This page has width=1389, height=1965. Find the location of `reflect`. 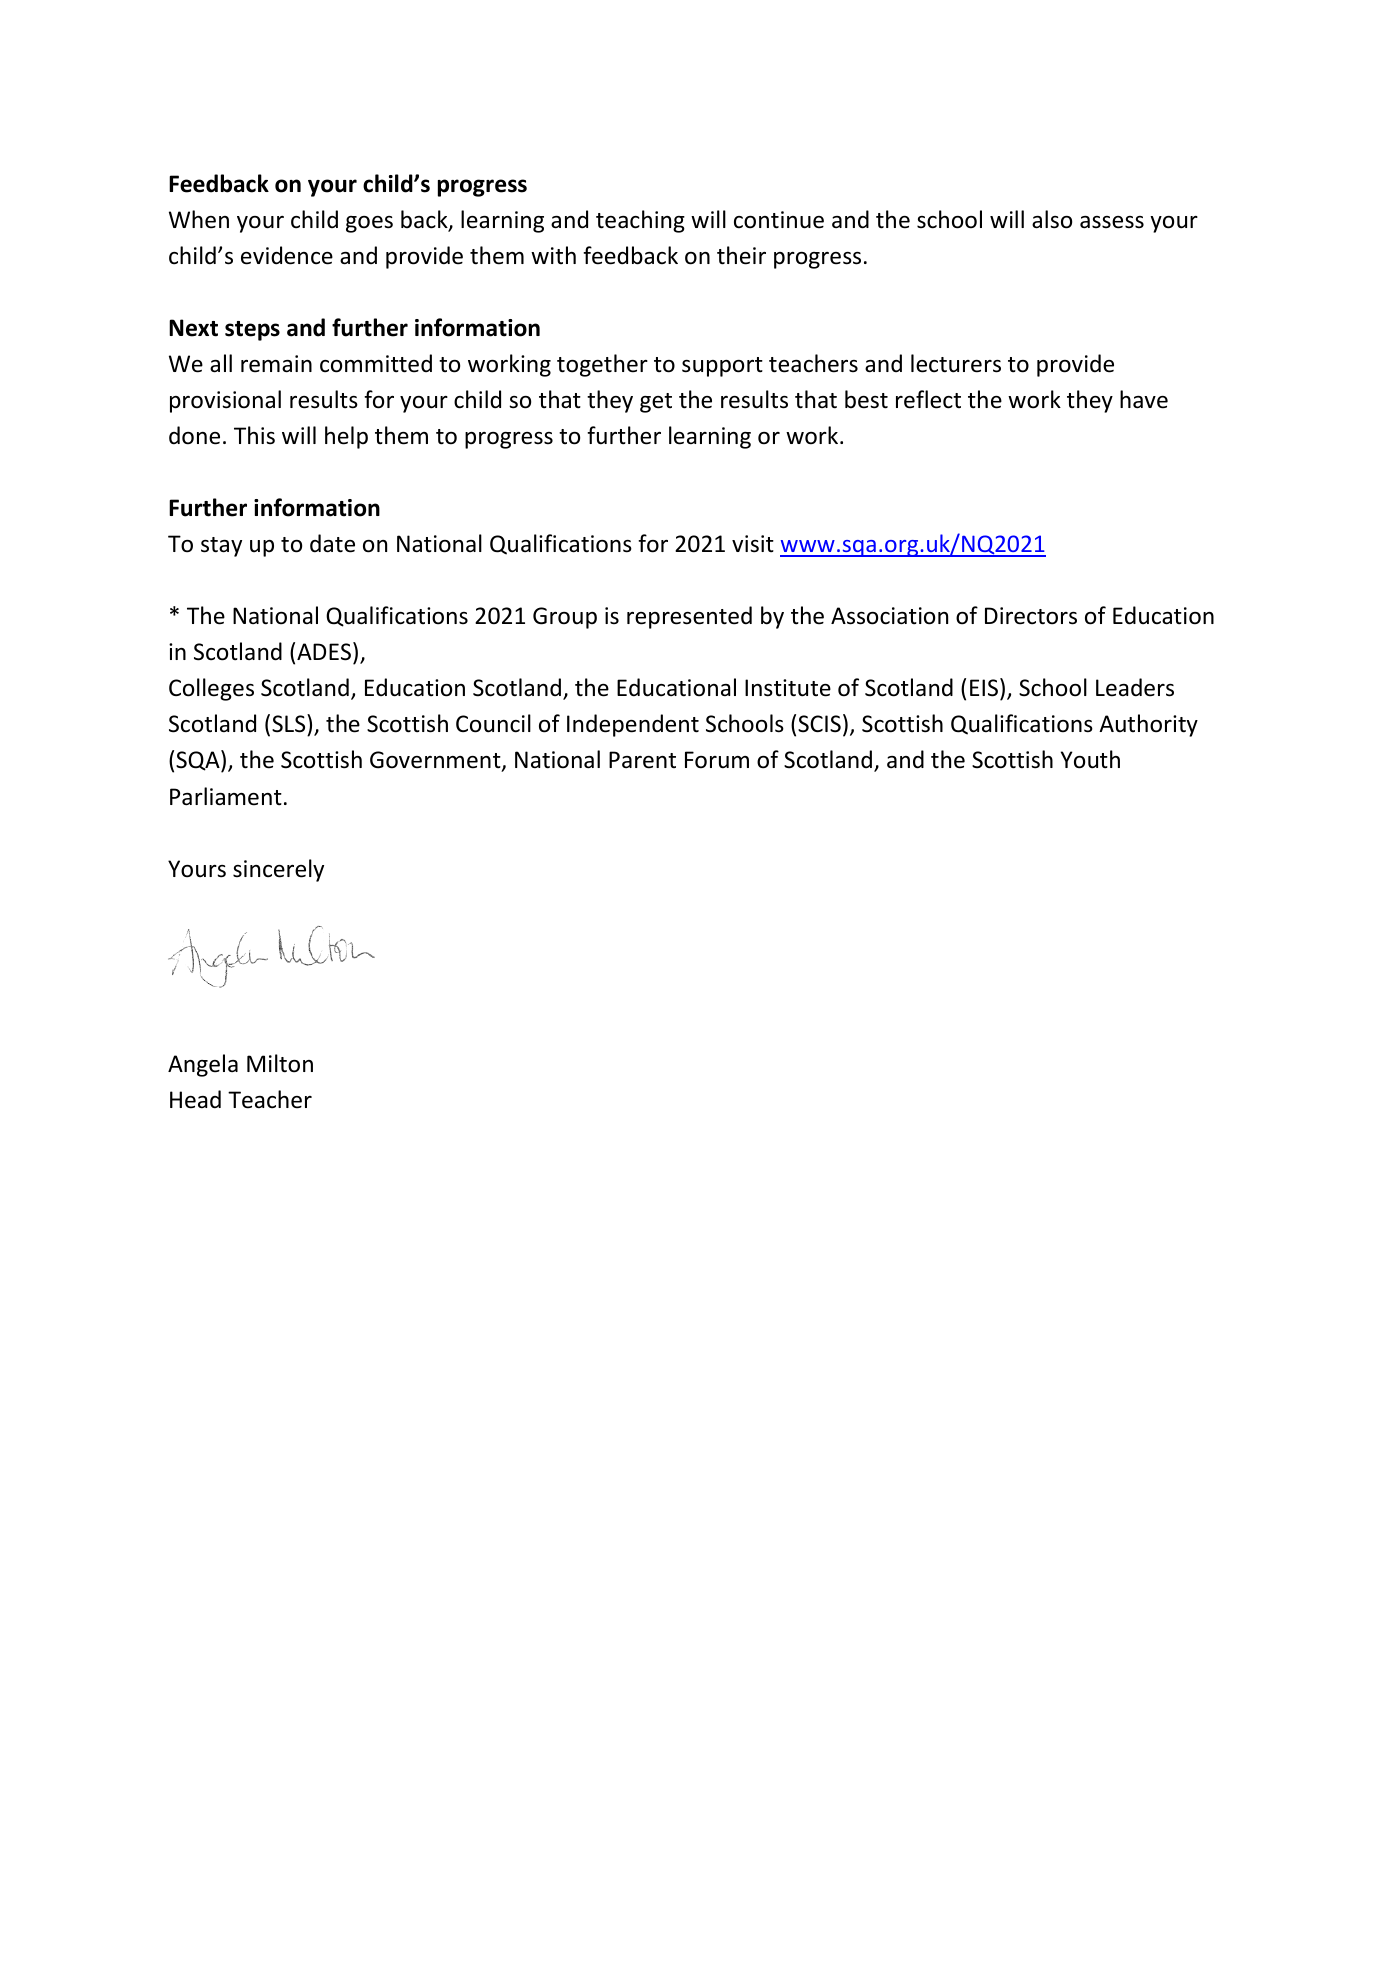

reflect is located at coordinates (928, 399).
